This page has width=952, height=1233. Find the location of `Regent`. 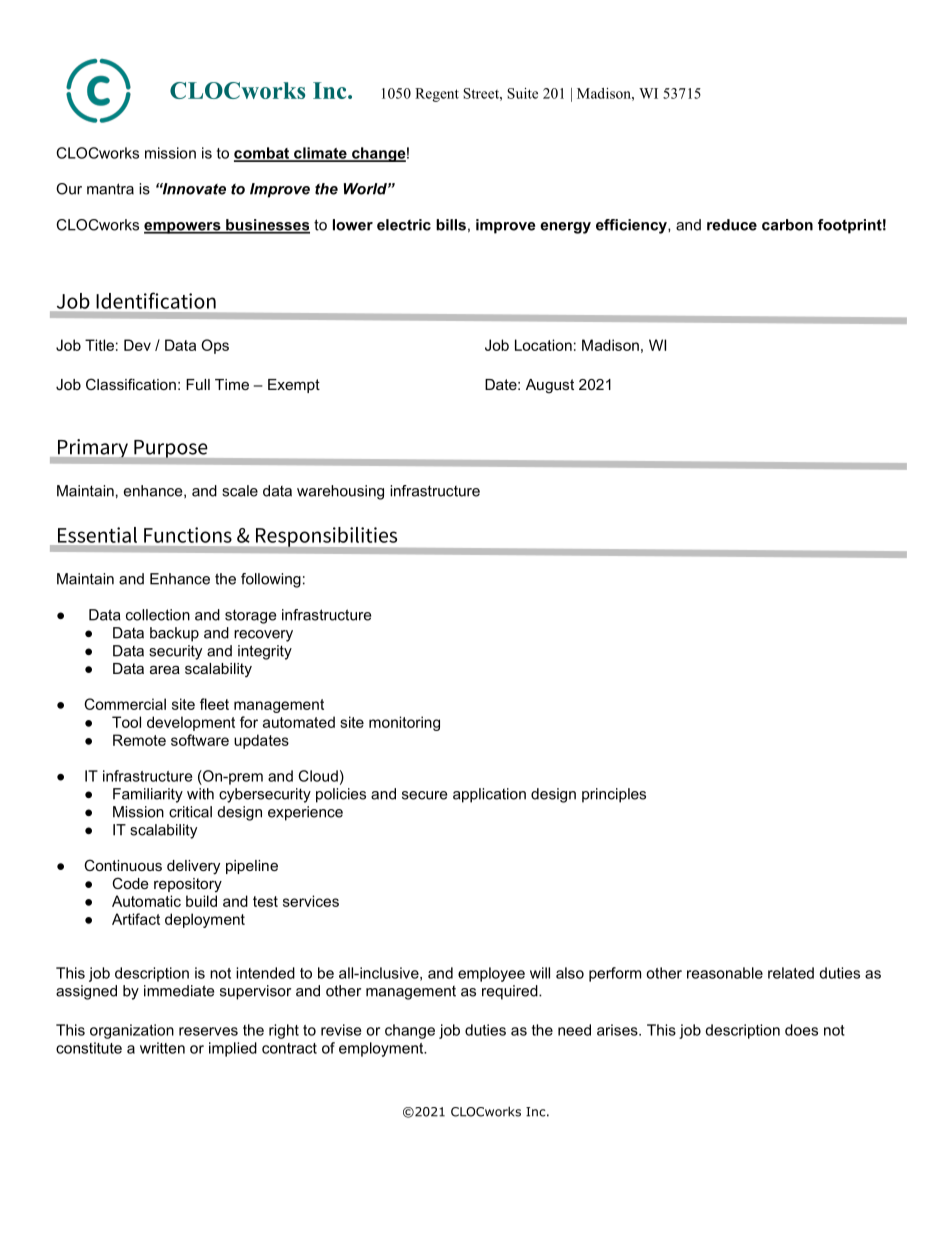

Regent is located at coordinates (437, 95).
